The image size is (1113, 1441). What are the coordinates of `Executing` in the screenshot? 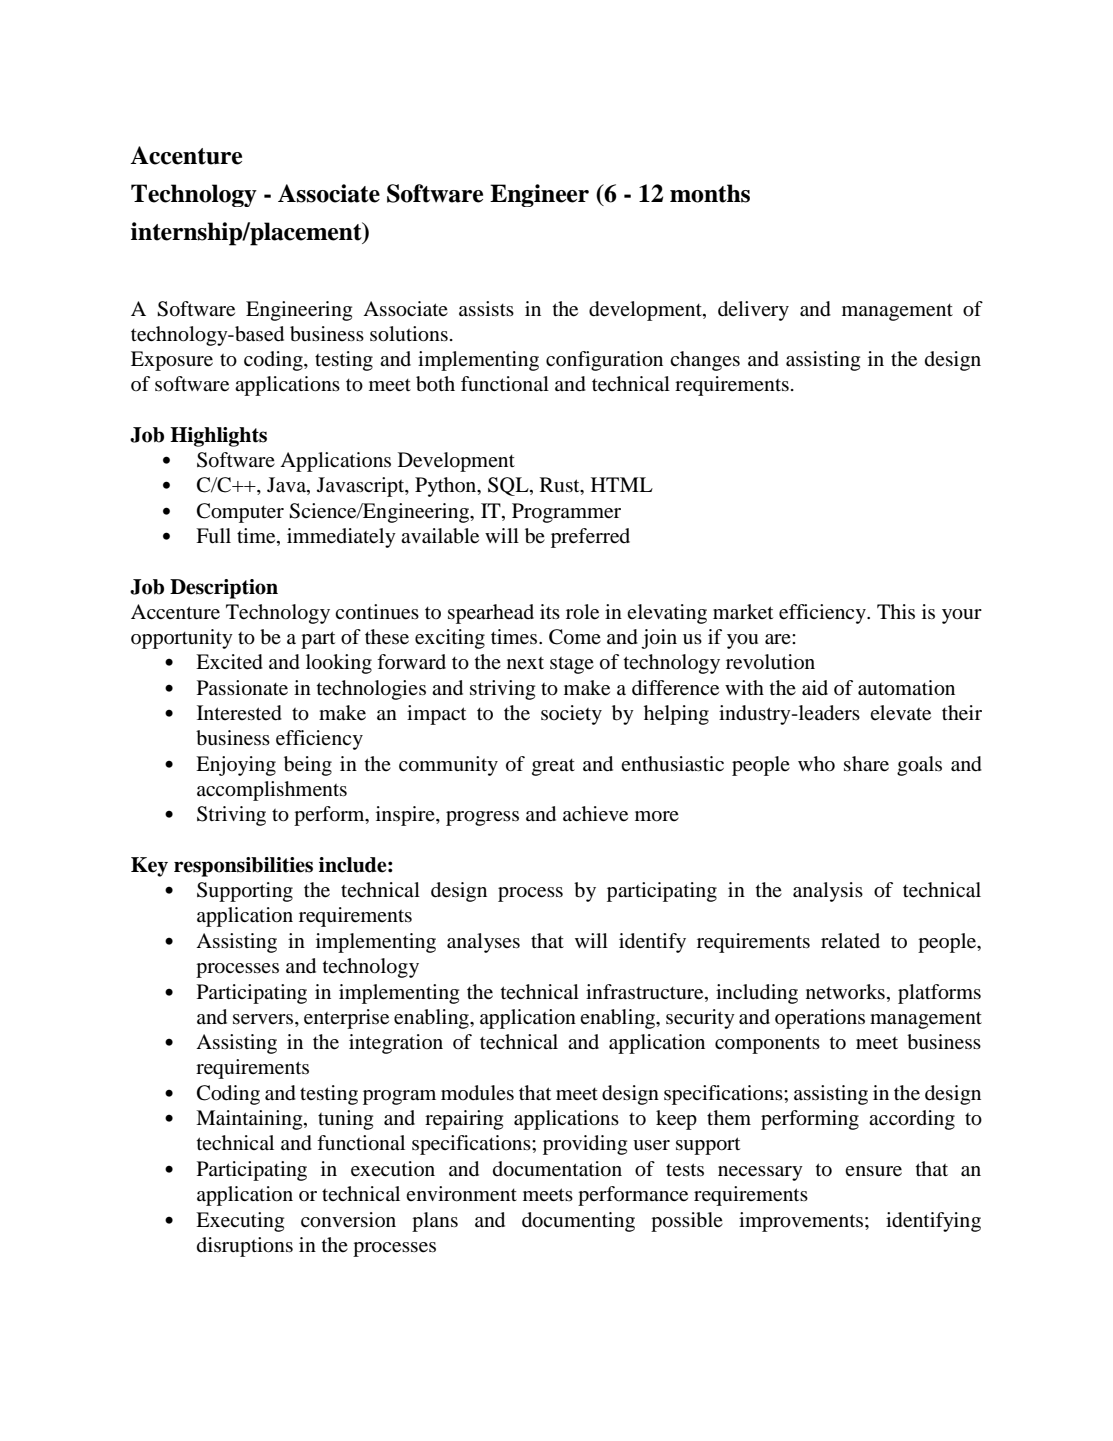 It's located at (240, 1222).
